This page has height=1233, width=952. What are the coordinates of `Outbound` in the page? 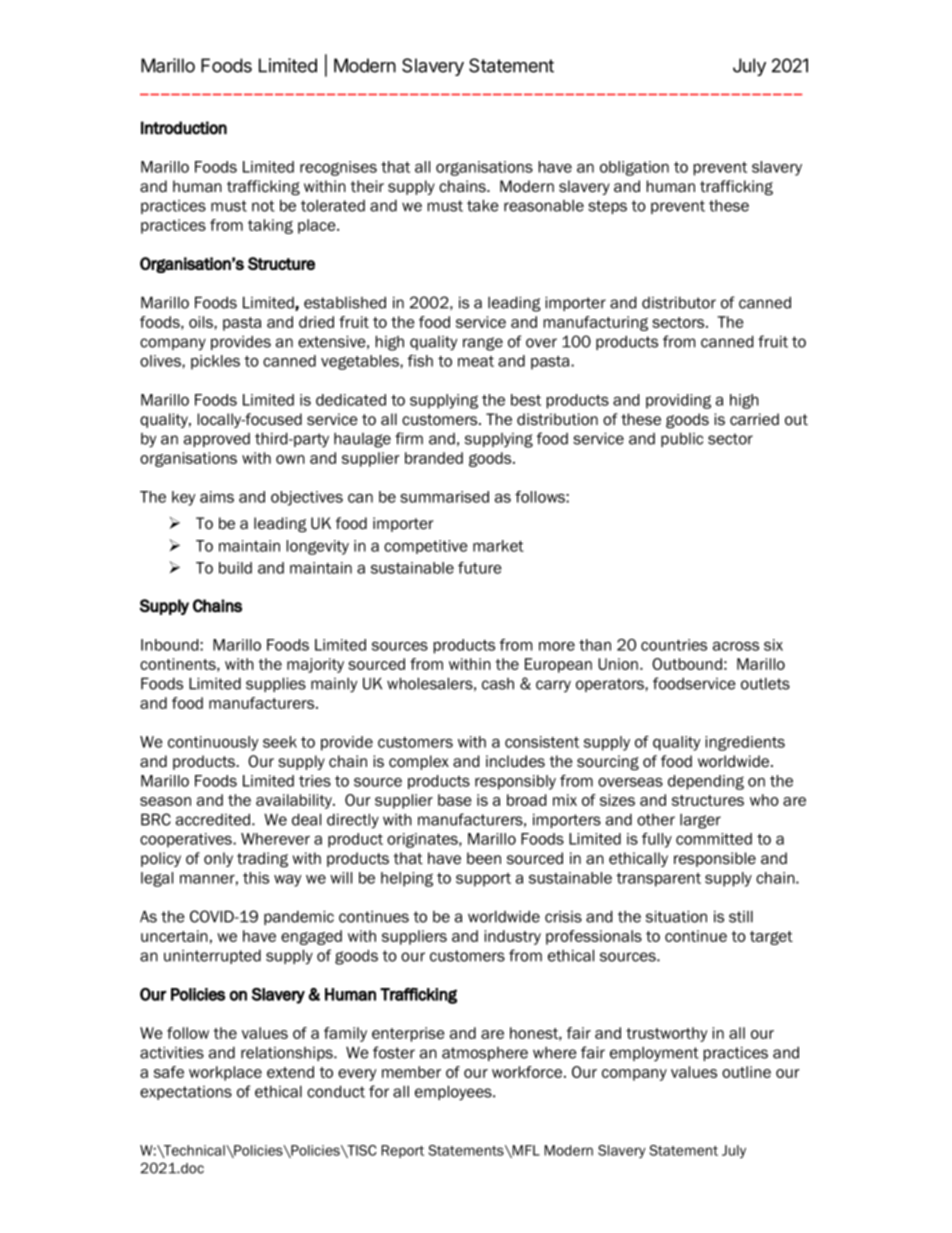 It's located at (687, 664).
